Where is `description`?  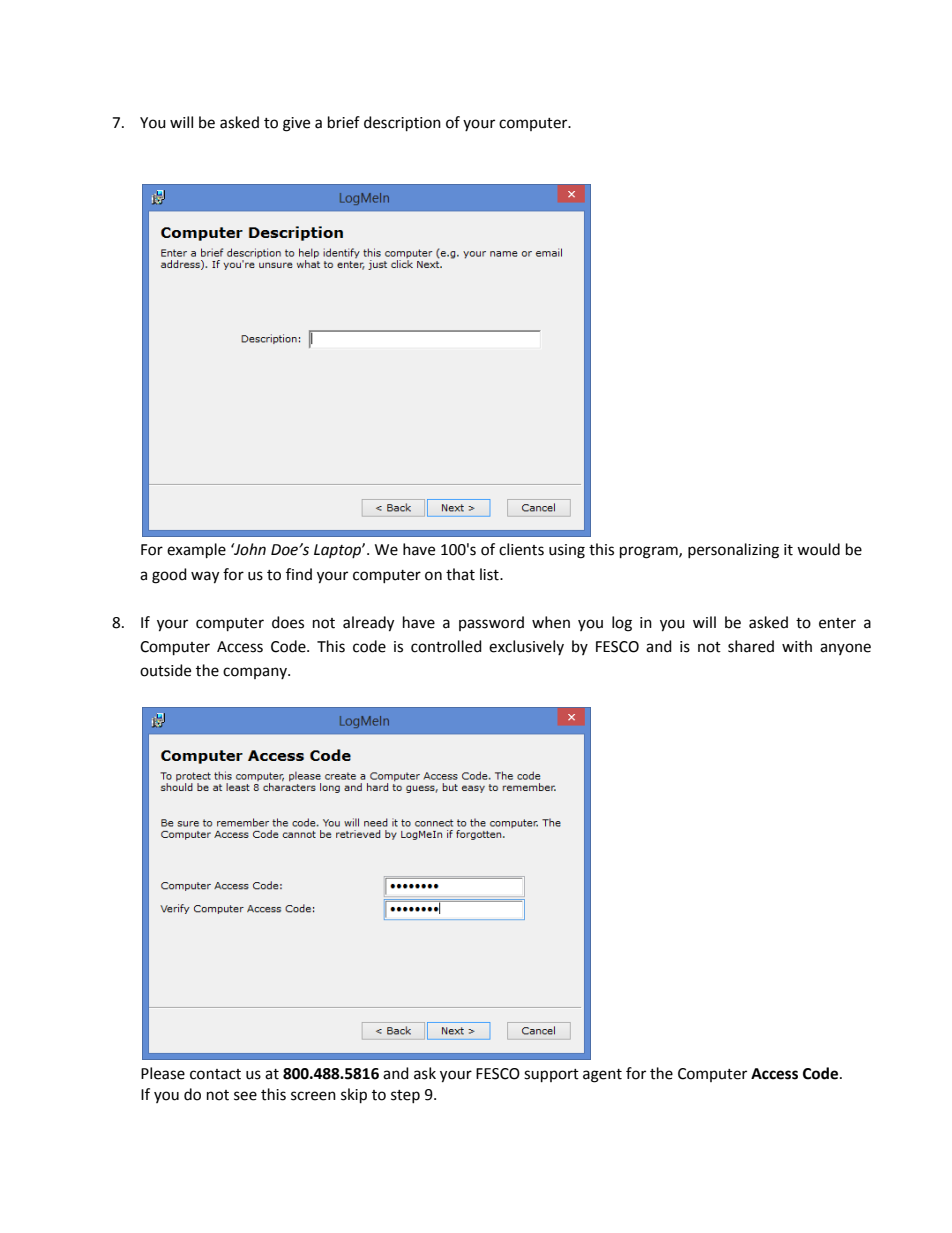
description is located at coordinates (402, 124).
